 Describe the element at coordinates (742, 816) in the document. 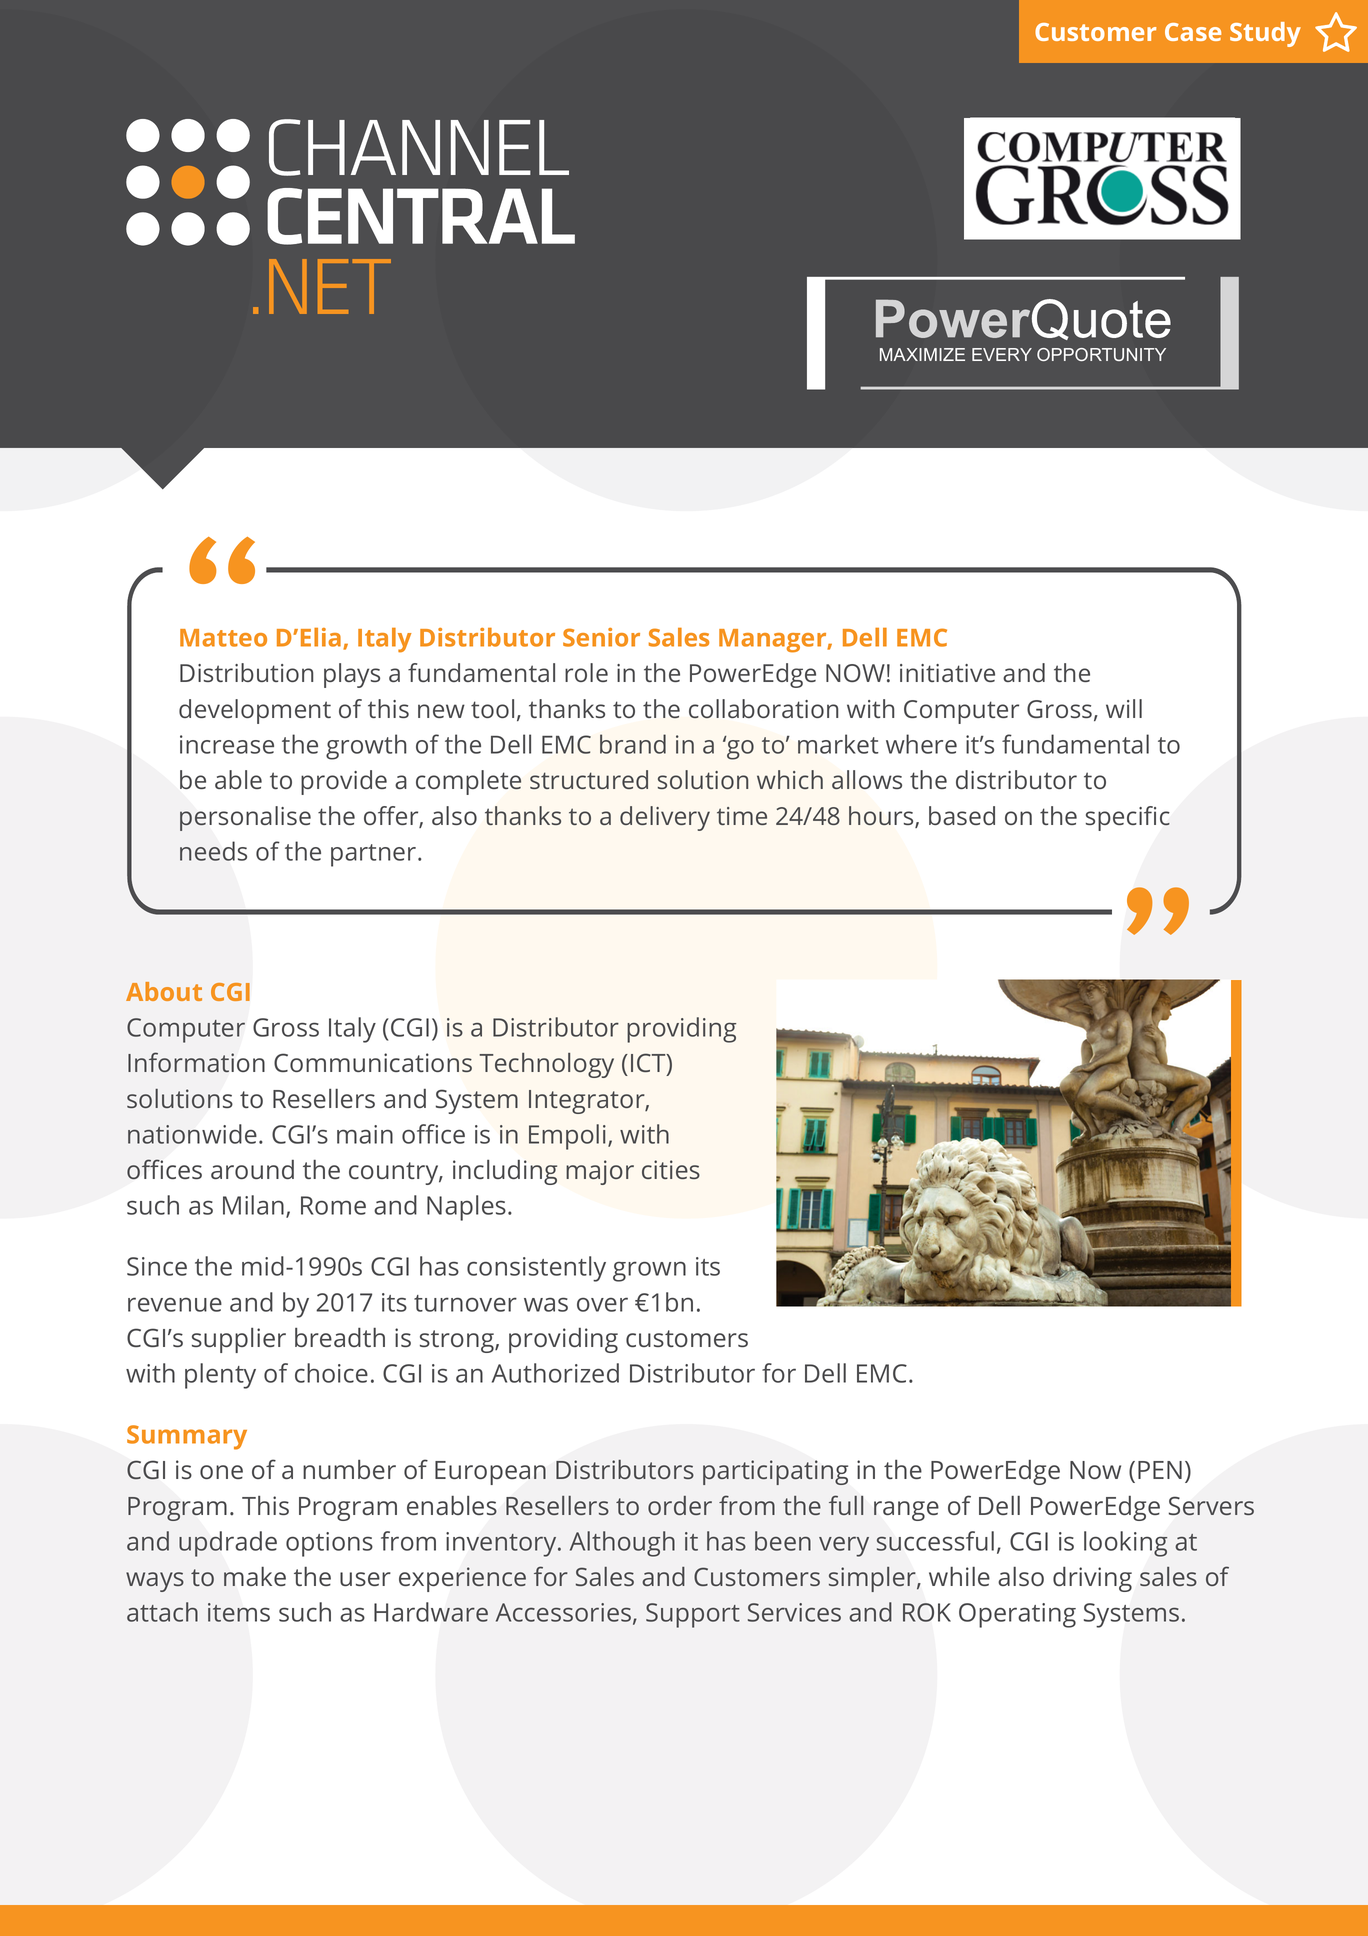

I see `time` at that location.
